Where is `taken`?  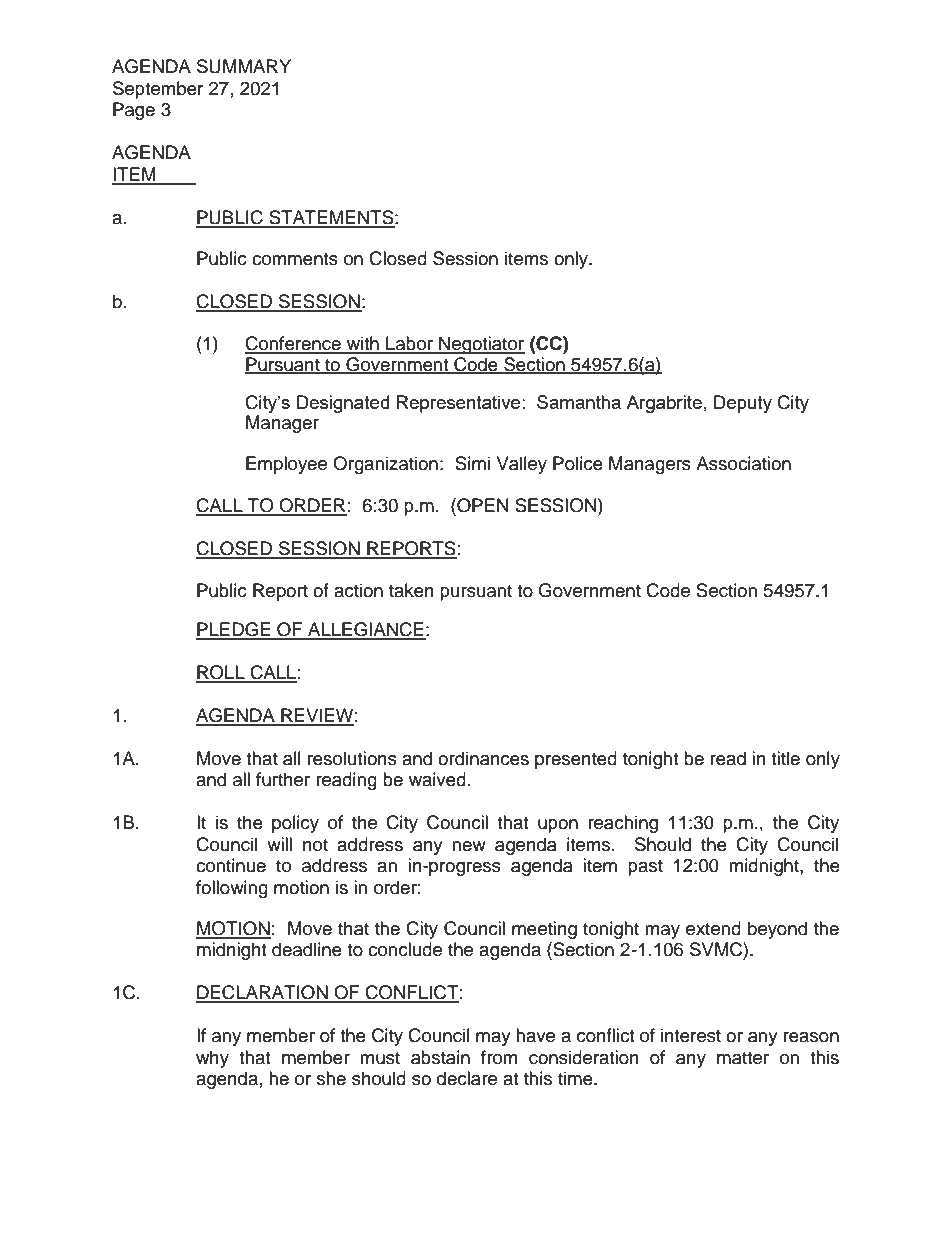 taken is located at coordinates (411, 590).
